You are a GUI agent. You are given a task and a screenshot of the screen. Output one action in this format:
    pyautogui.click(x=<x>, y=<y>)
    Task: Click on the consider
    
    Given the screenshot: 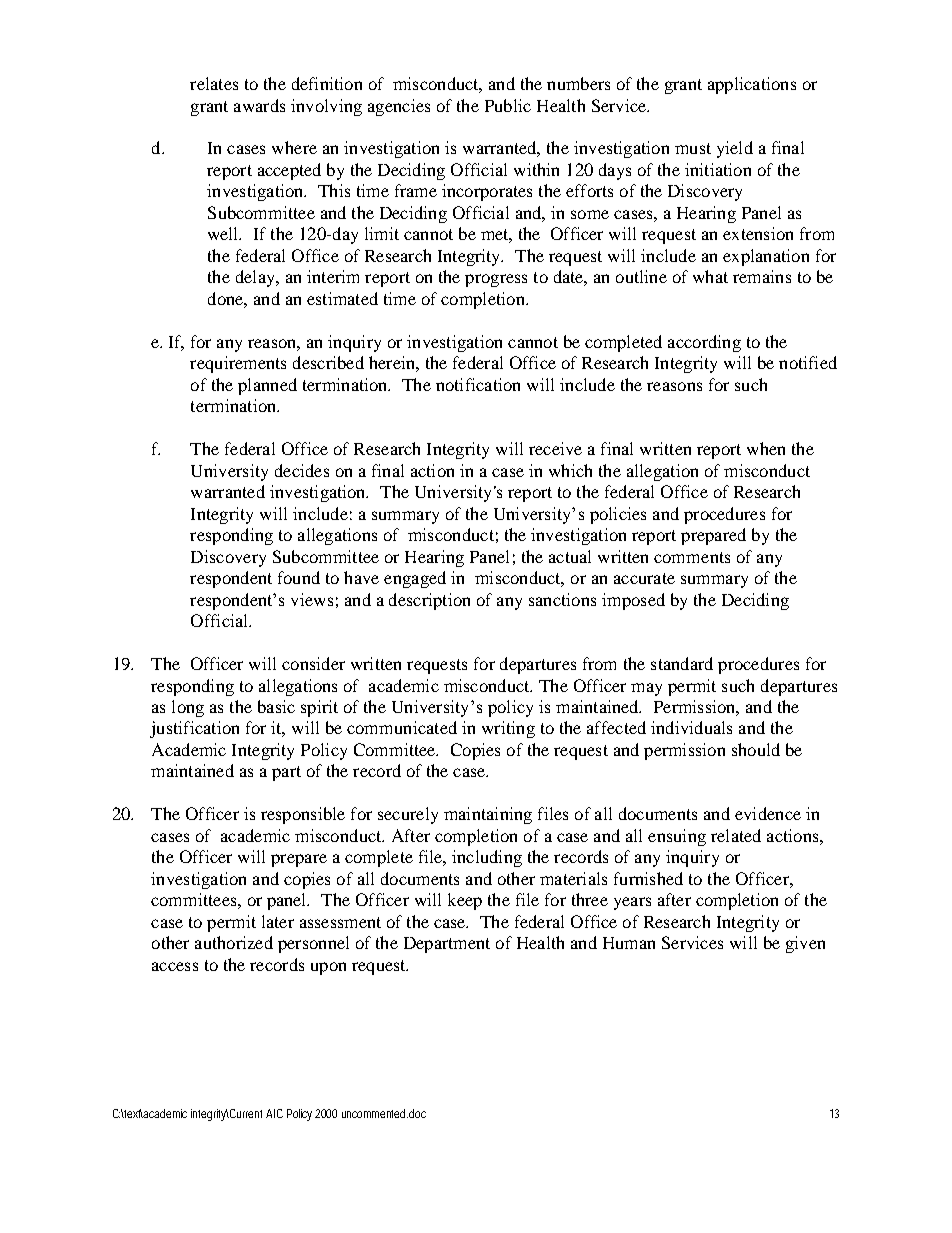 What is the action you would take?
    pyautogui.click(x=313, y=663)
